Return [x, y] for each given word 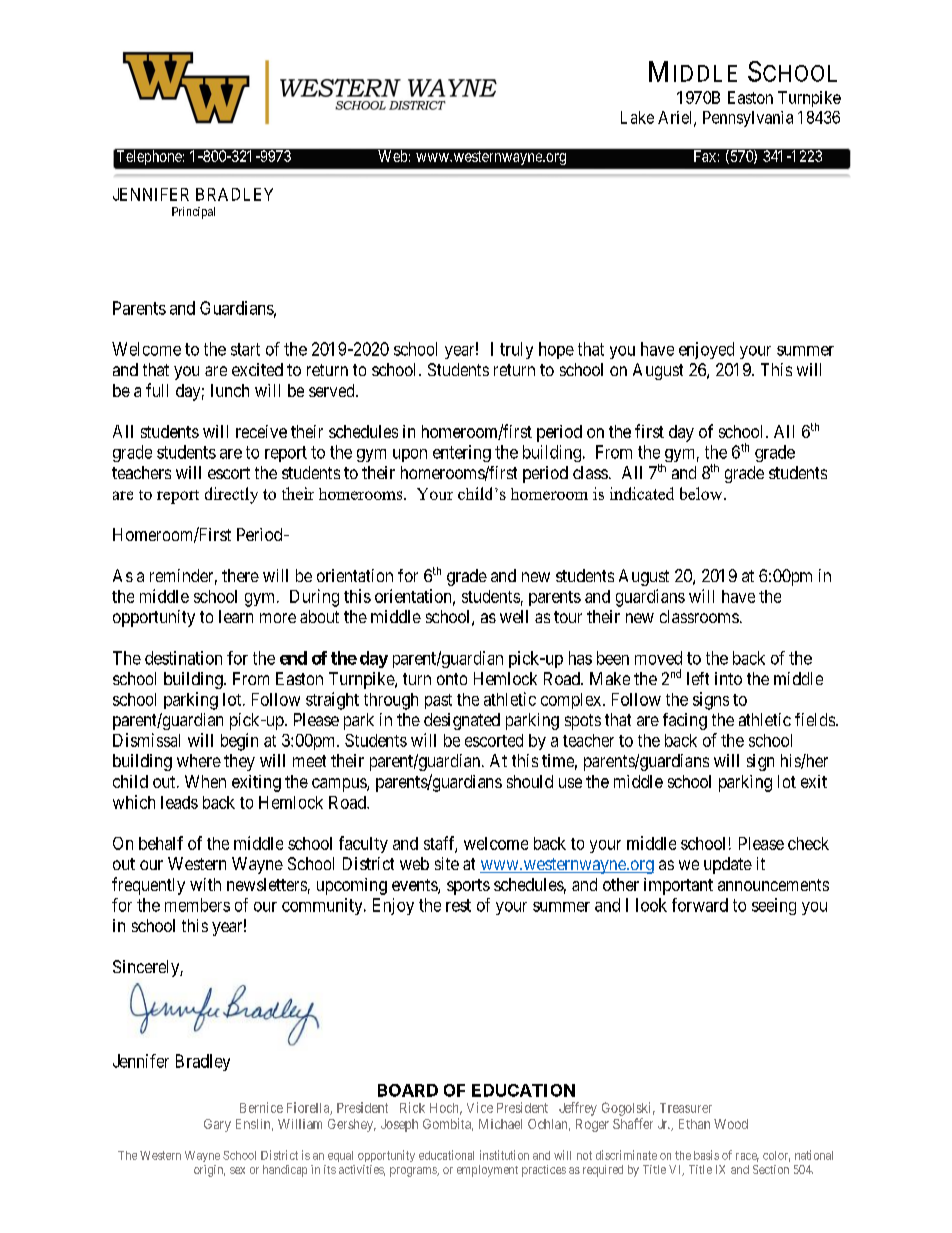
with [205, 884]
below [702, 493]
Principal [193, 213]
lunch [230, 390]
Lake [637, 117]
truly [516, 350]
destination [183, 658]
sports [468, 887]
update [728, 865]
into [728, 678]
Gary [217, 1125]
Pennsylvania [748, 119]
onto [452, 679]
